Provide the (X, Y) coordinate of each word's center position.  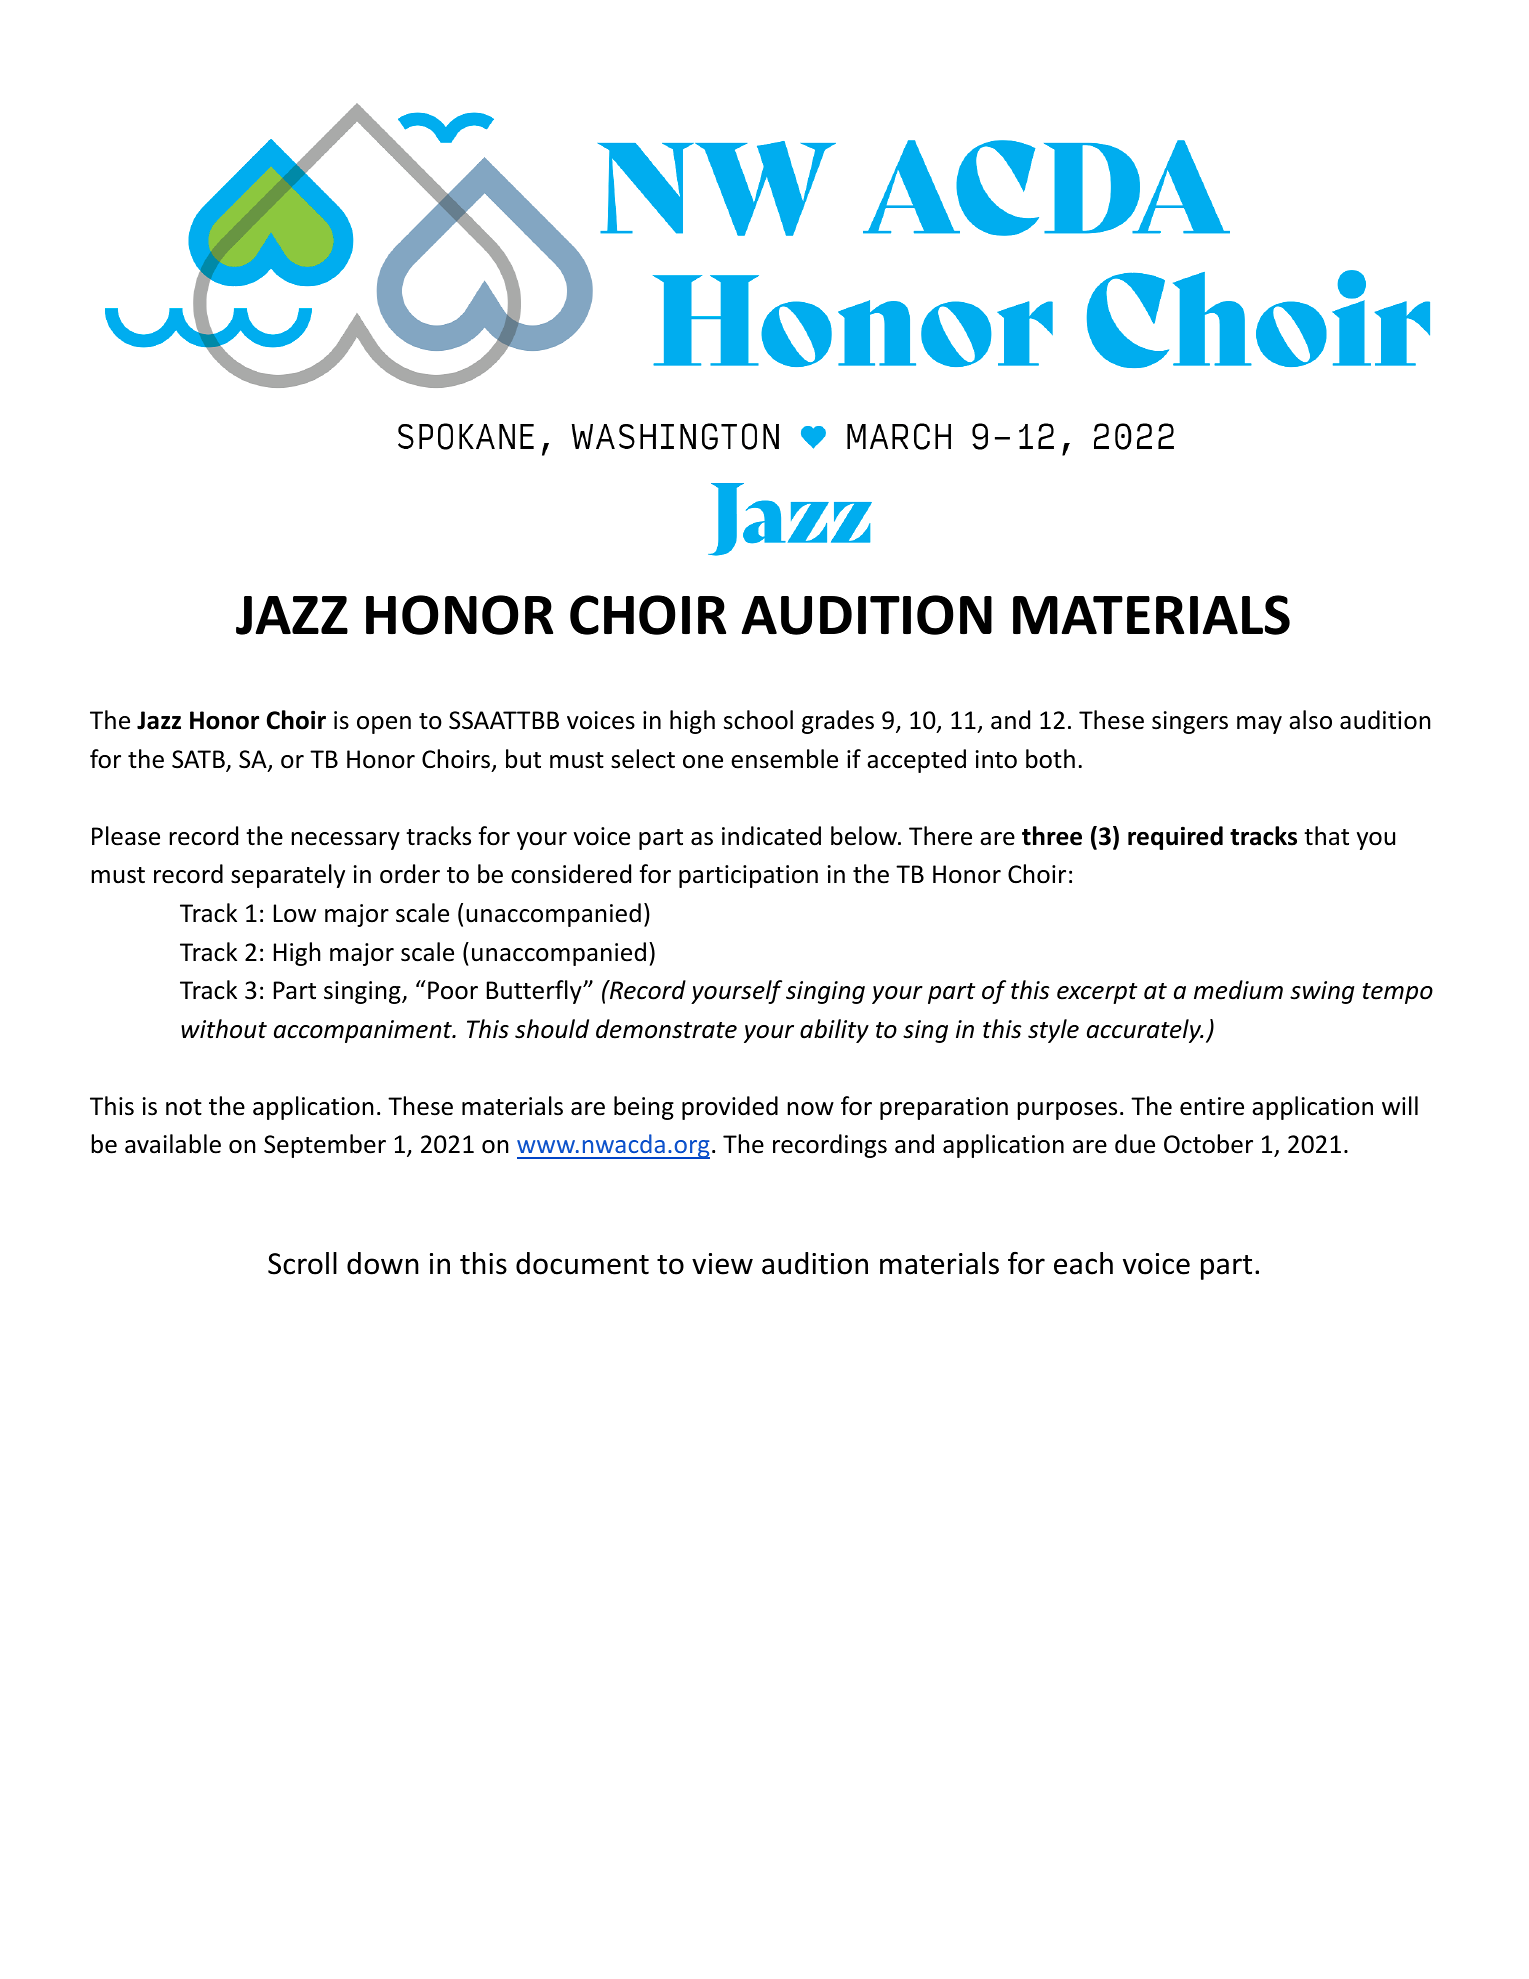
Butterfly (535, 992)
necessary (345, 841)
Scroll (302, 1263)
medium (1238, 990)
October (1208, 1144)
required (1175, 838)
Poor (453, 990)
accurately (1145, 1031)
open (384, 725)
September (325, 1146)
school (758, 720)
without (224, 1029)
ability (834, 1031)
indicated (771, 836)
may (1259, 725)
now (810, 1109)
